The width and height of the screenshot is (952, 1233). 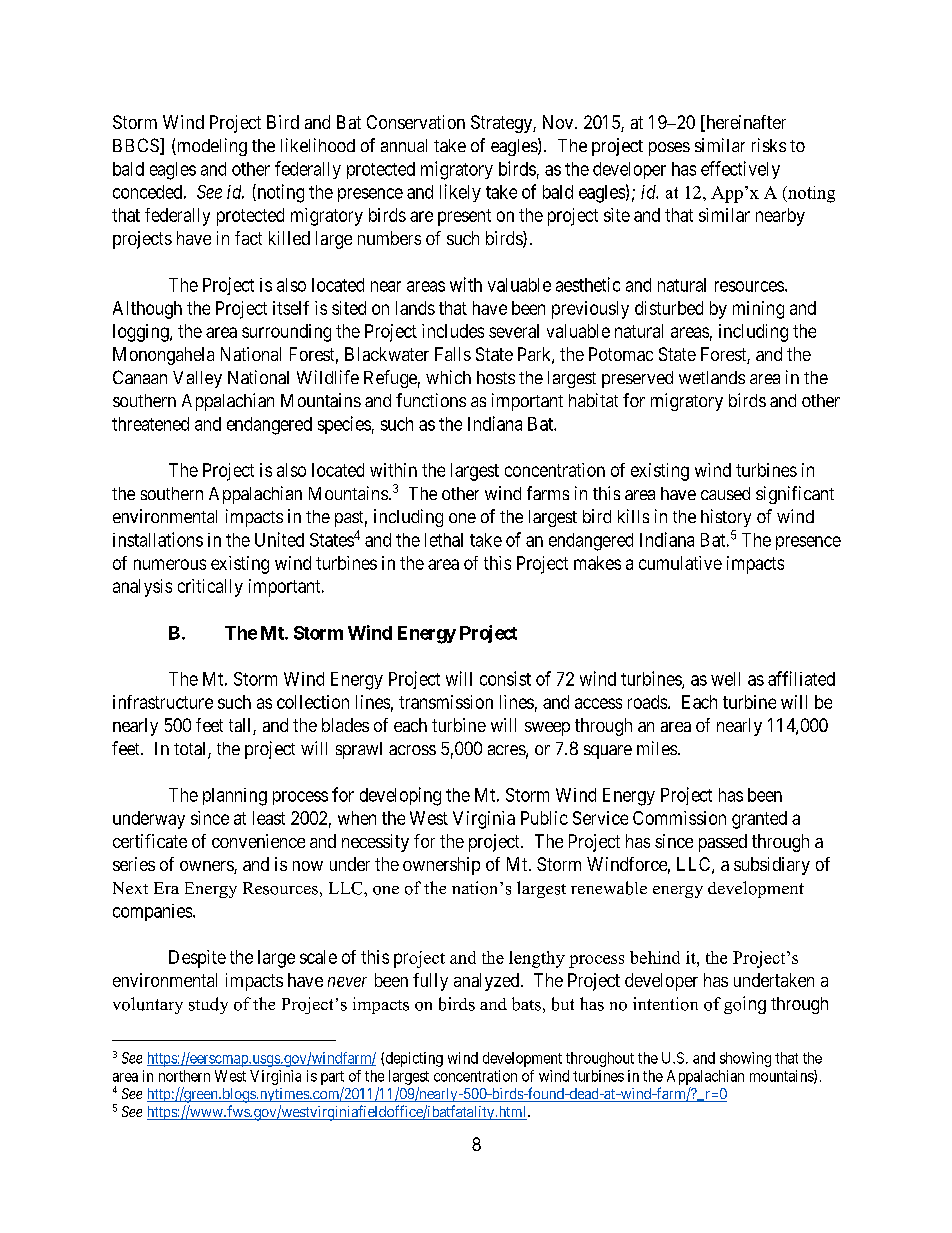 I want to click on northern, so click(x=184, y=1076).
